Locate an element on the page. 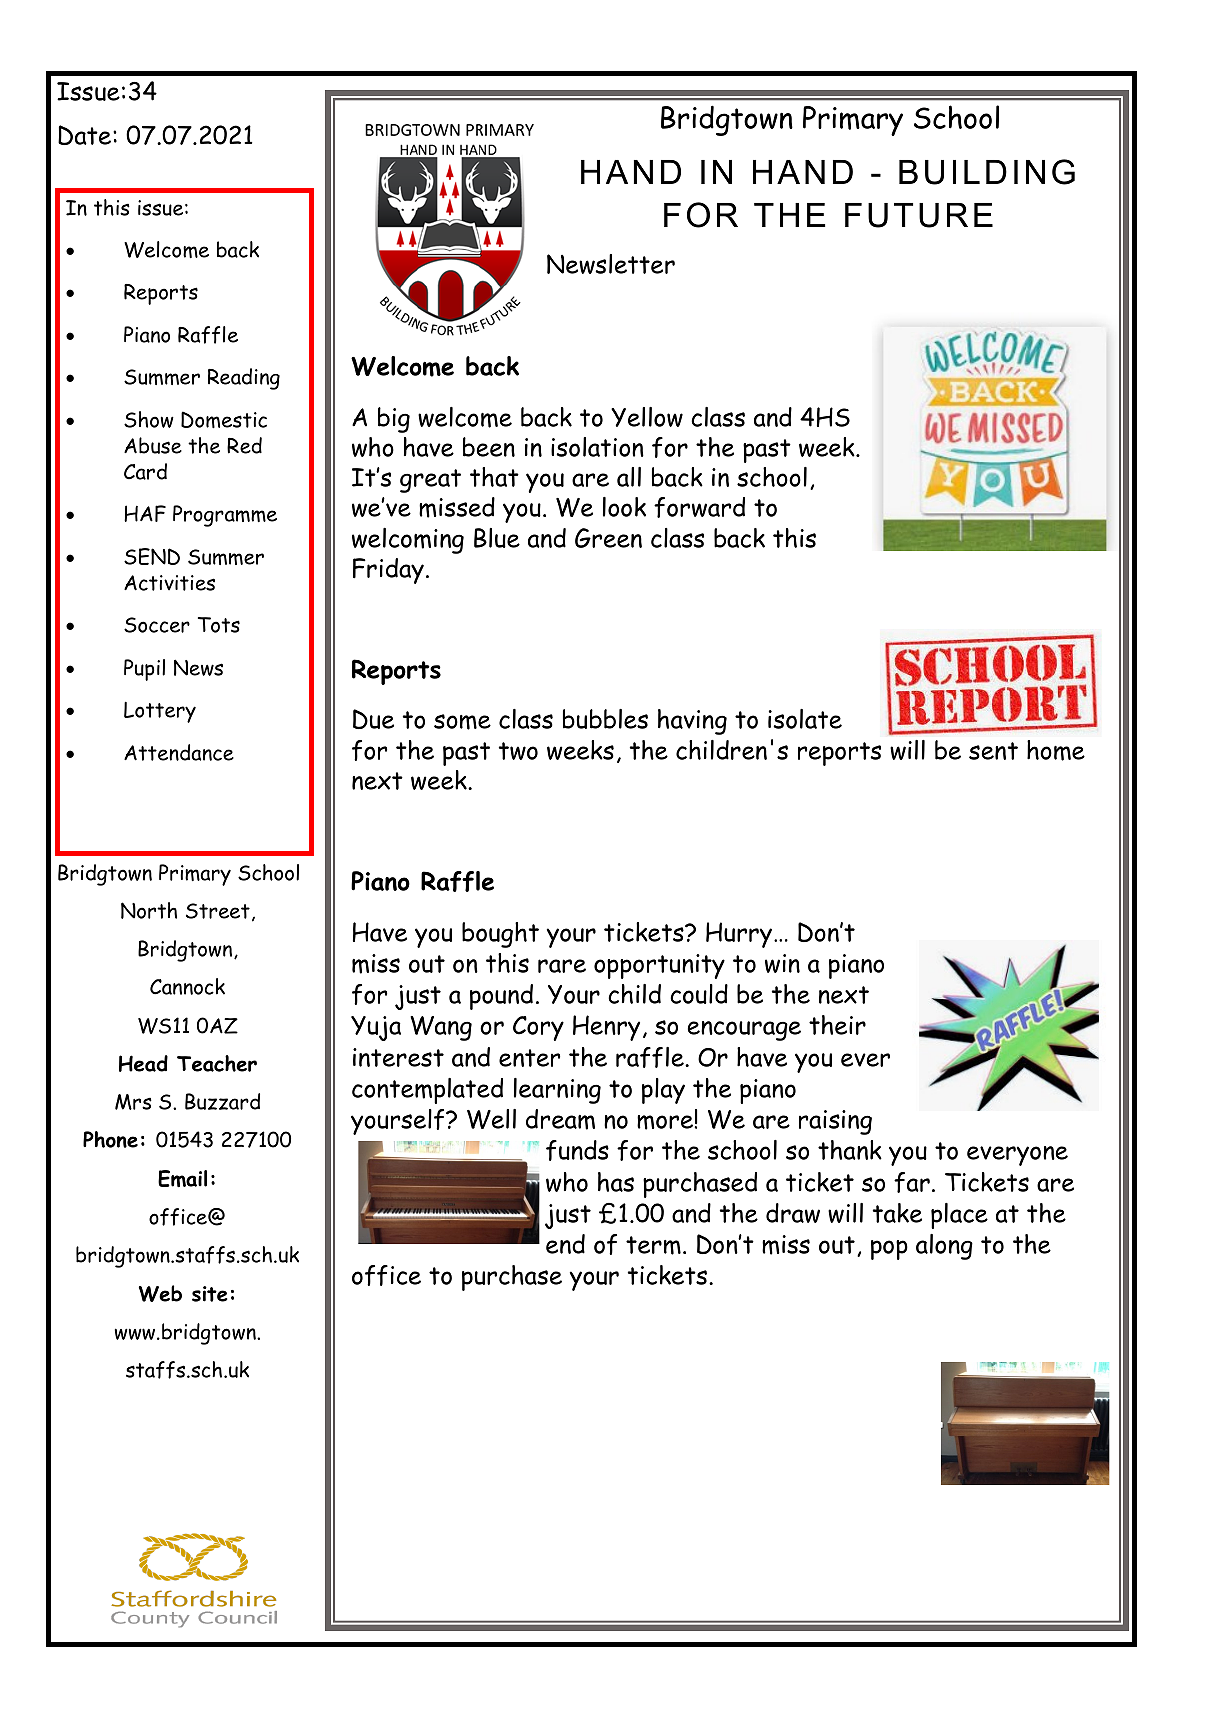 This document has width=1212, height=1714. site is located at coordinates (210, 1294).
